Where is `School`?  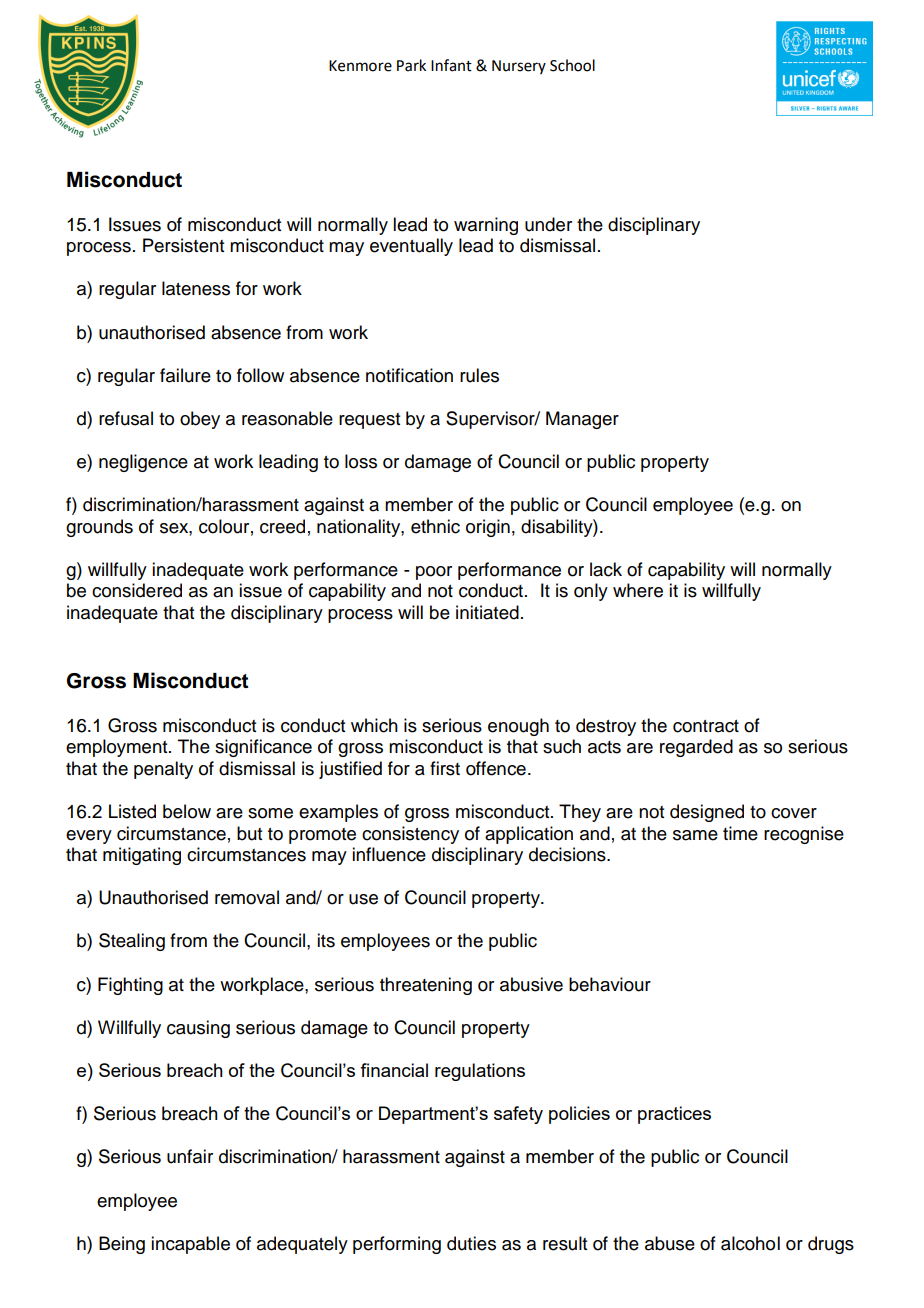
School is located at coordinates (572, 65).
